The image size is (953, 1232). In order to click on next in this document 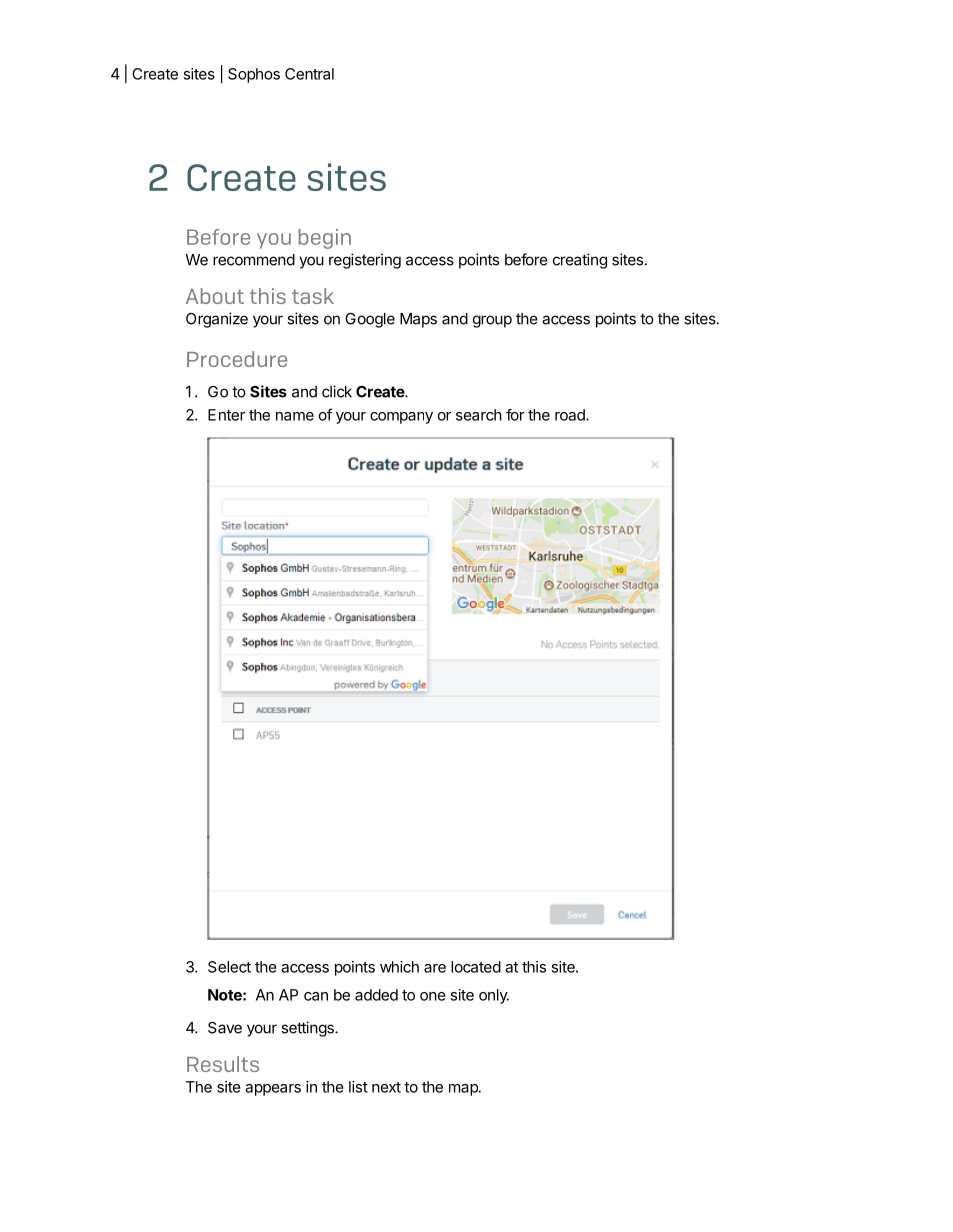, I will do `click(386, 1087)`.
